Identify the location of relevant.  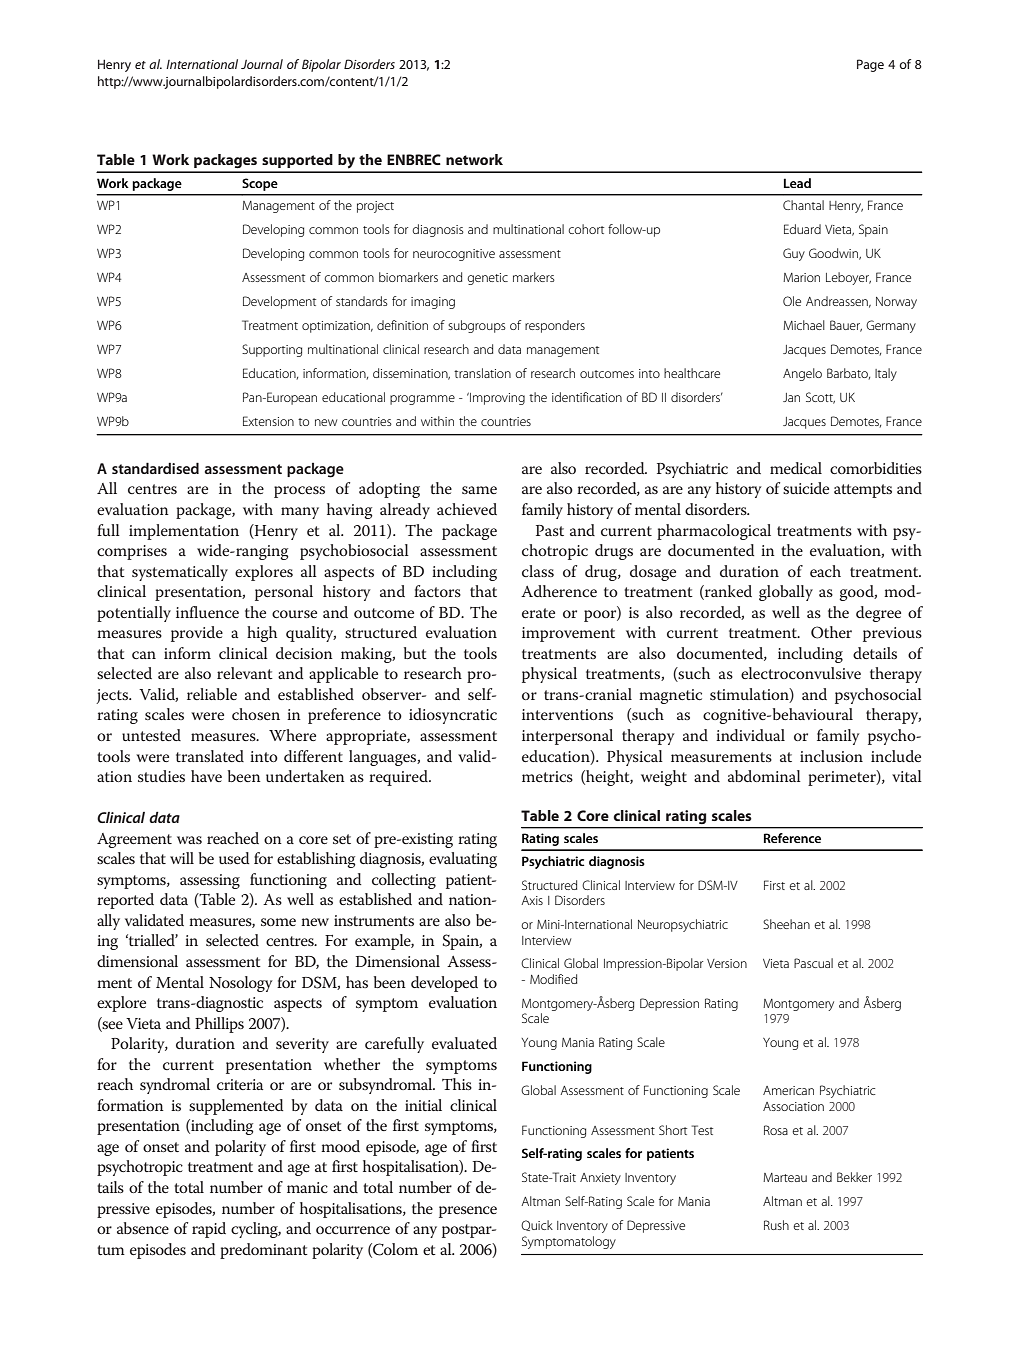
(245, 673).
